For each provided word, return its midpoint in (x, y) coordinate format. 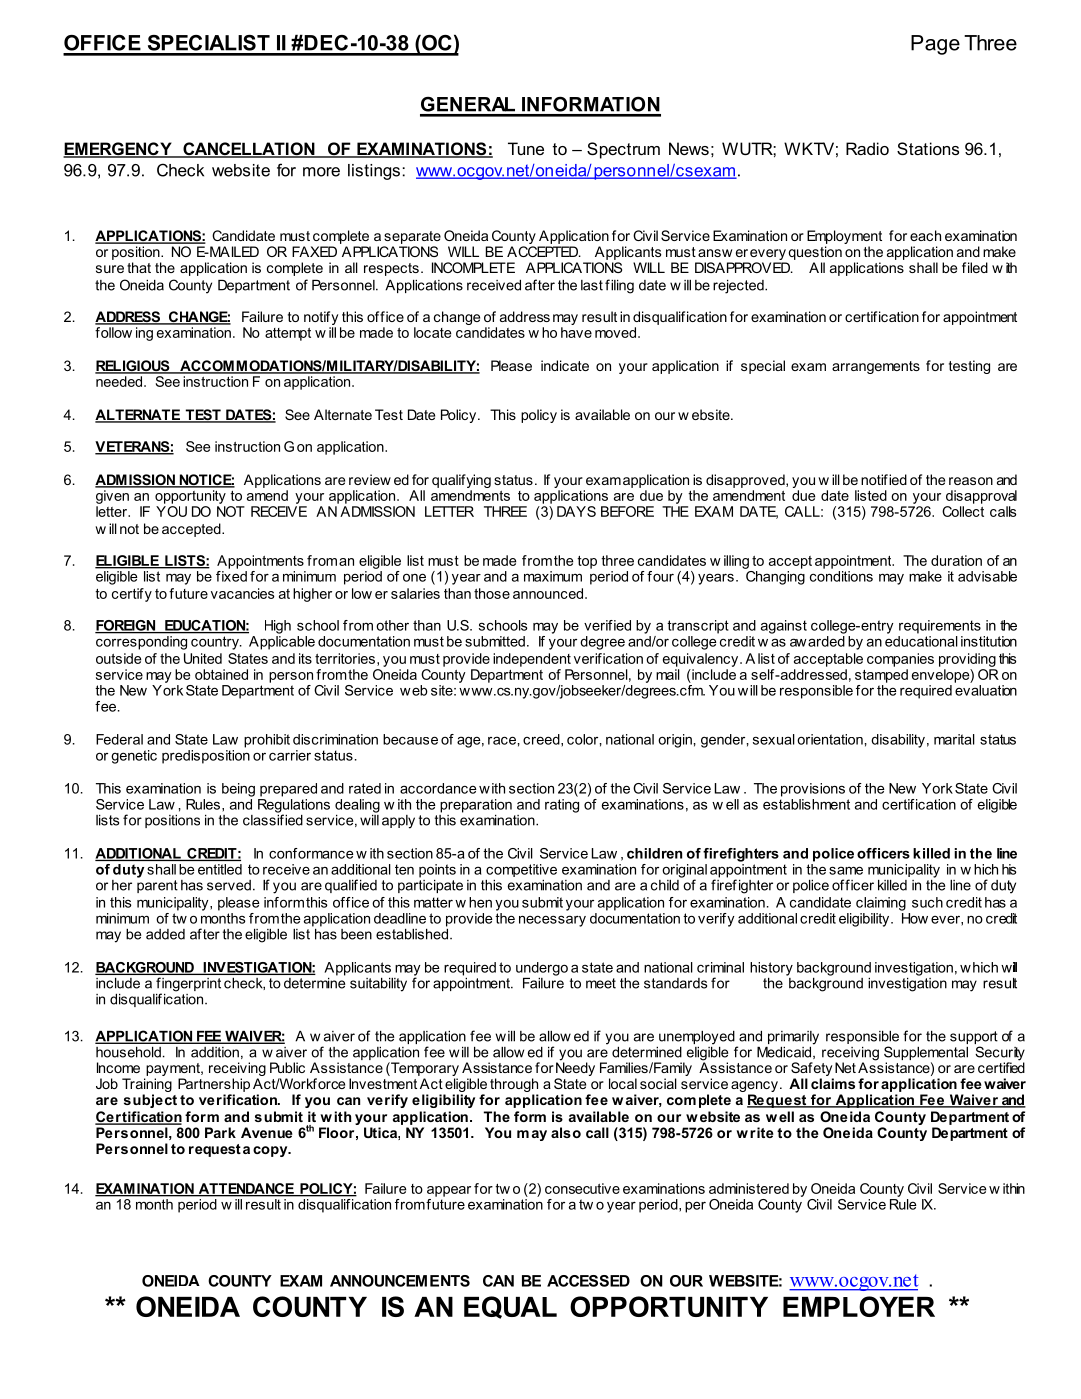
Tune (526, 148)
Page (935, 45)
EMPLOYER (859, 1306)
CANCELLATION (249, 150)
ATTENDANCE (246, 1189)
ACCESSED (588, 1281)
